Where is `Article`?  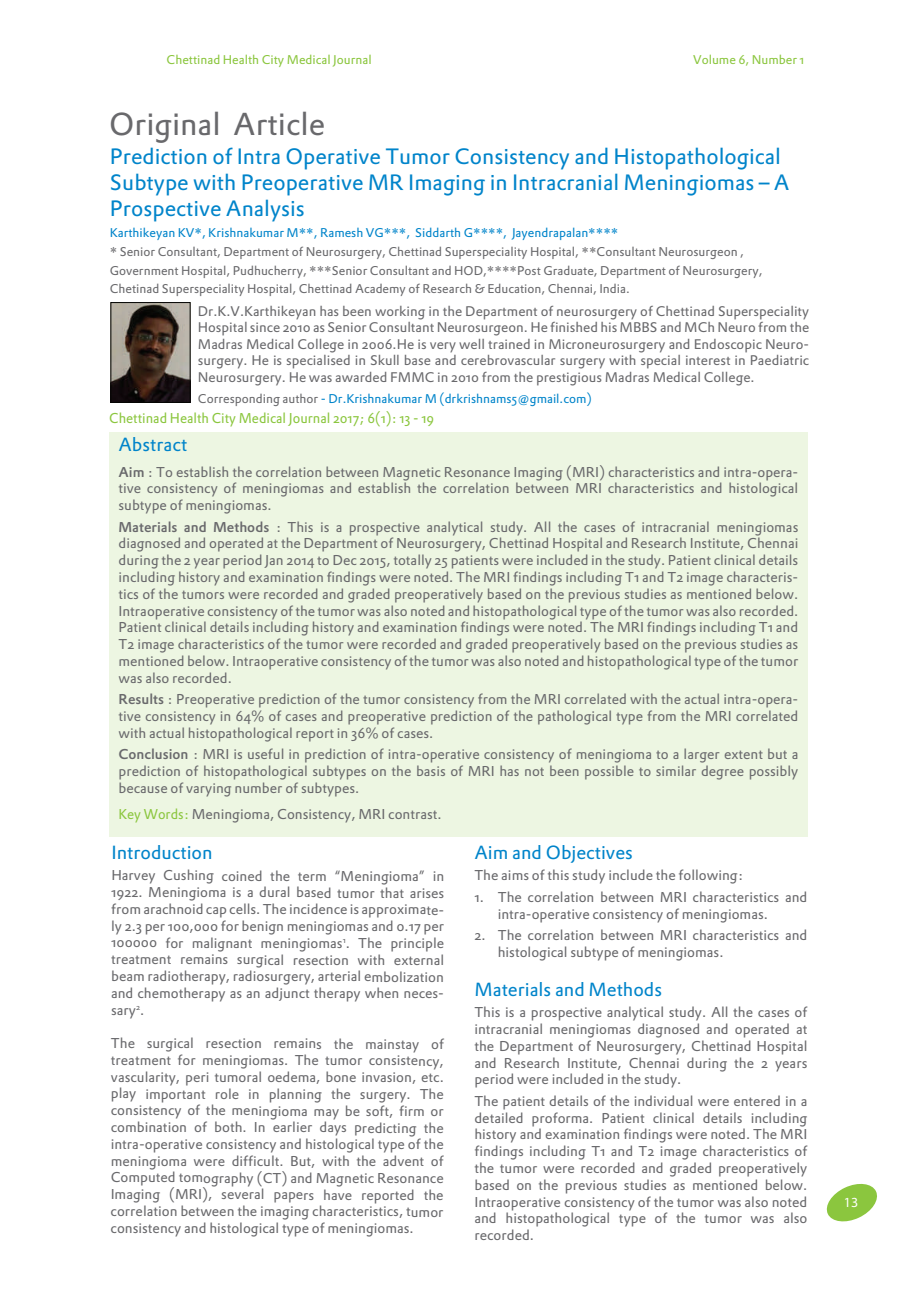 Article is located at coordinates (279, 123).
